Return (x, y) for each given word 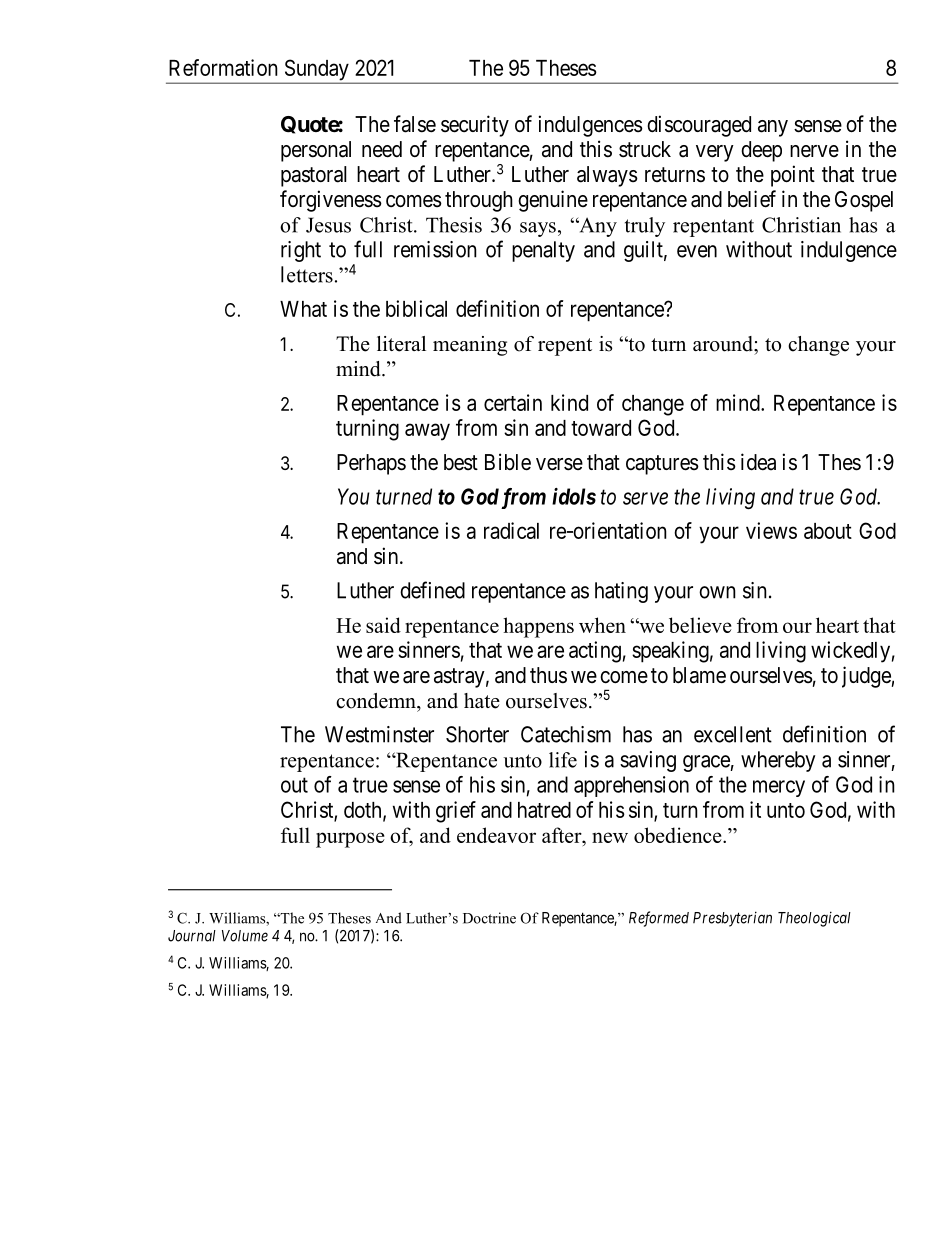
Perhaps (371, 464)
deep (761, 151)
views (771, 530)
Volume (245, 936)
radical (511, 530)
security (475, 126)
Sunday (316, 71)
